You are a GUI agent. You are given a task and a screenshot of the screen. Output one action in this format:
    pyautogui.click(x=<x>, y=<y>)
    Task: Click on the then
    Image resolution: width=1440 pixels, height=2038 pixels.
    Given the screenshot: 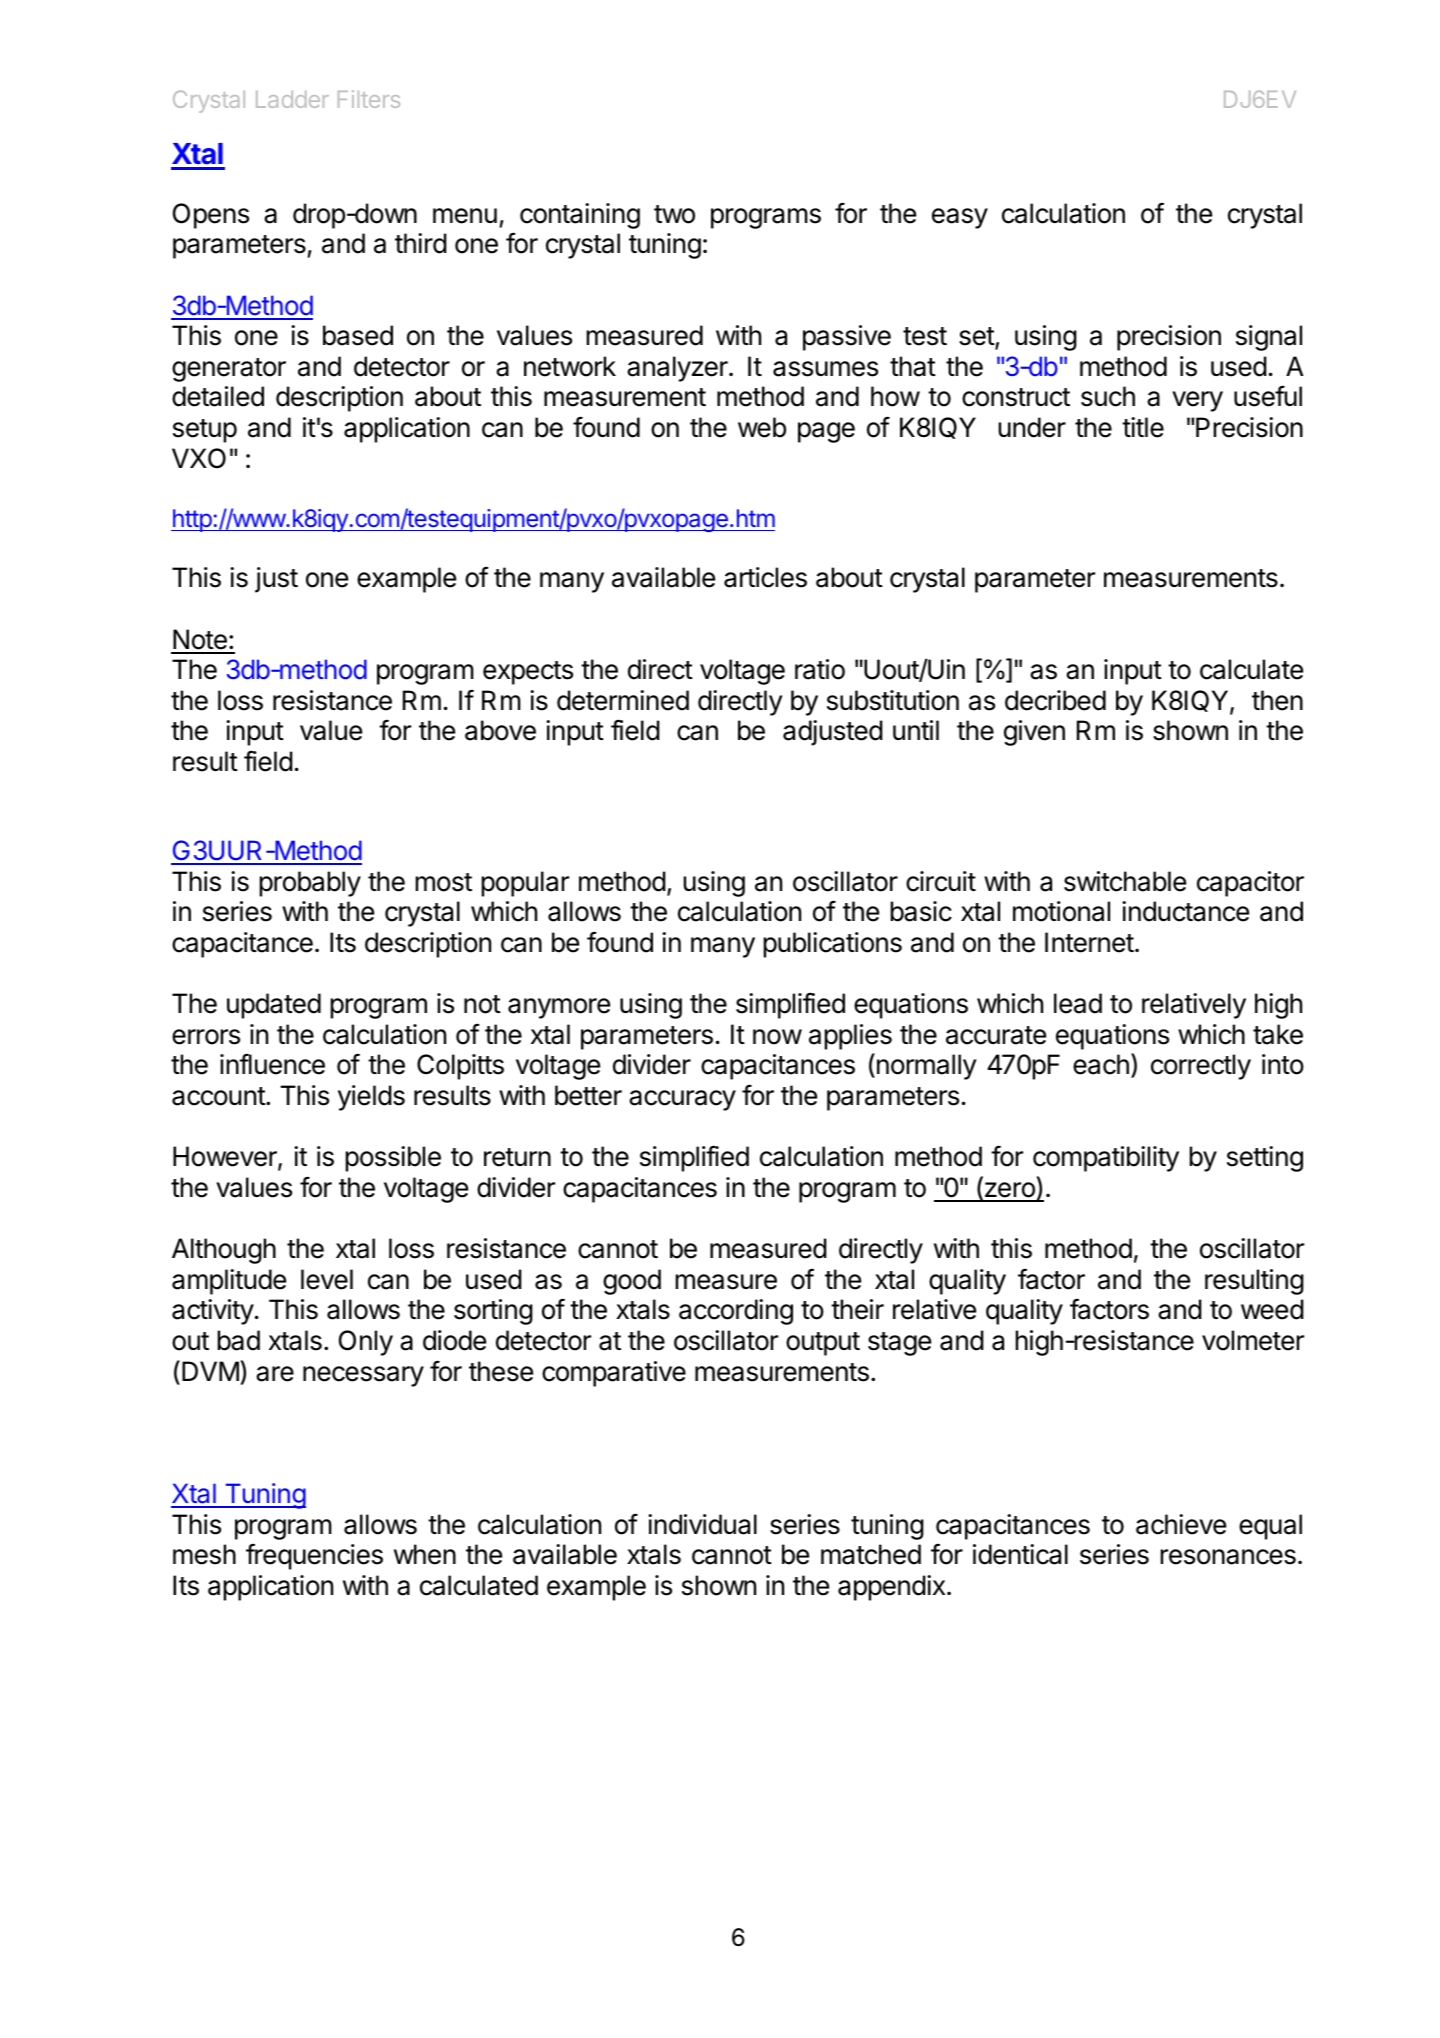 What is the action you would take?
    pyautogui.click(x=1277, y=700)
